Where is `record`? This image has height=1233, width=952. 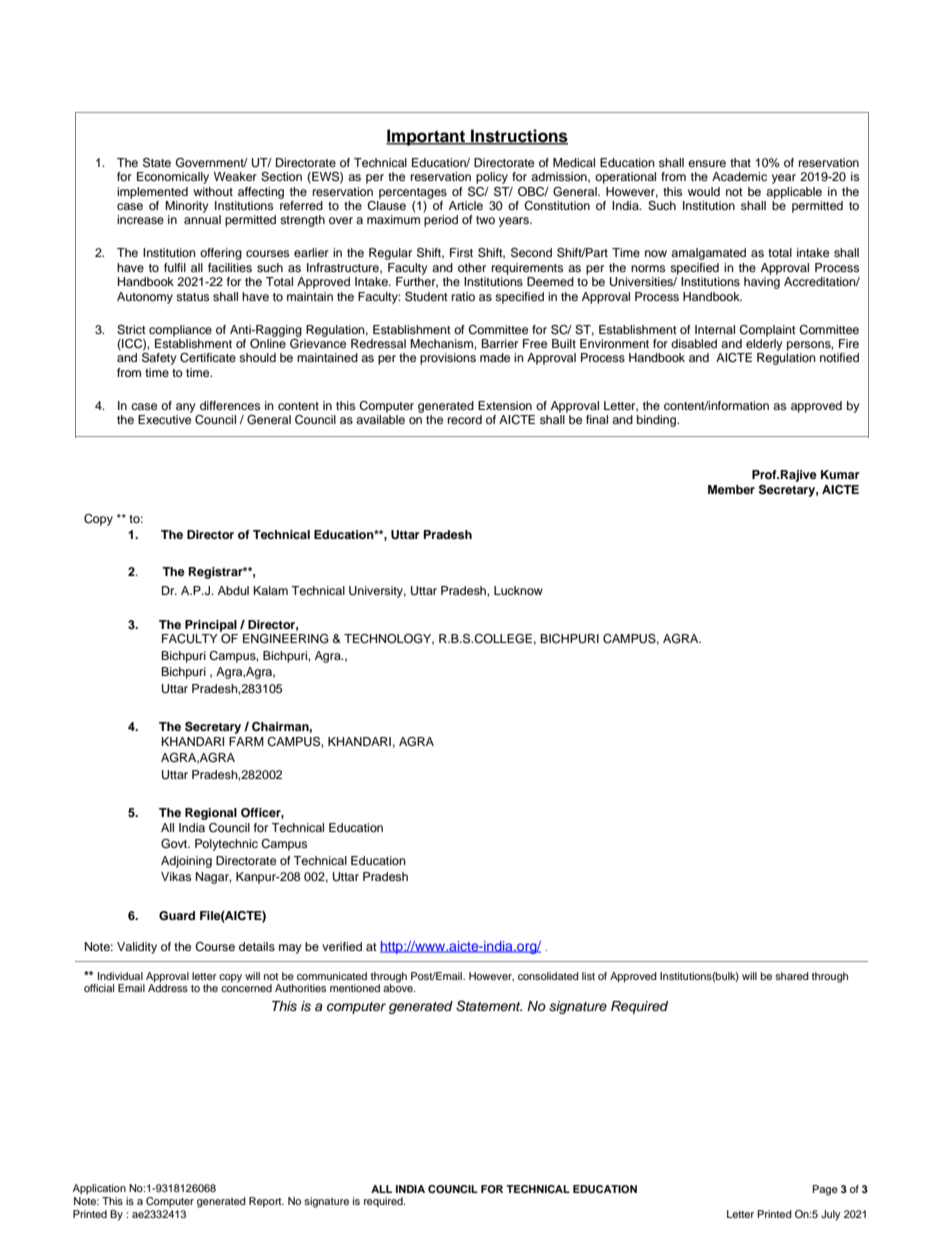 record is located at coordinates (465, 419).
